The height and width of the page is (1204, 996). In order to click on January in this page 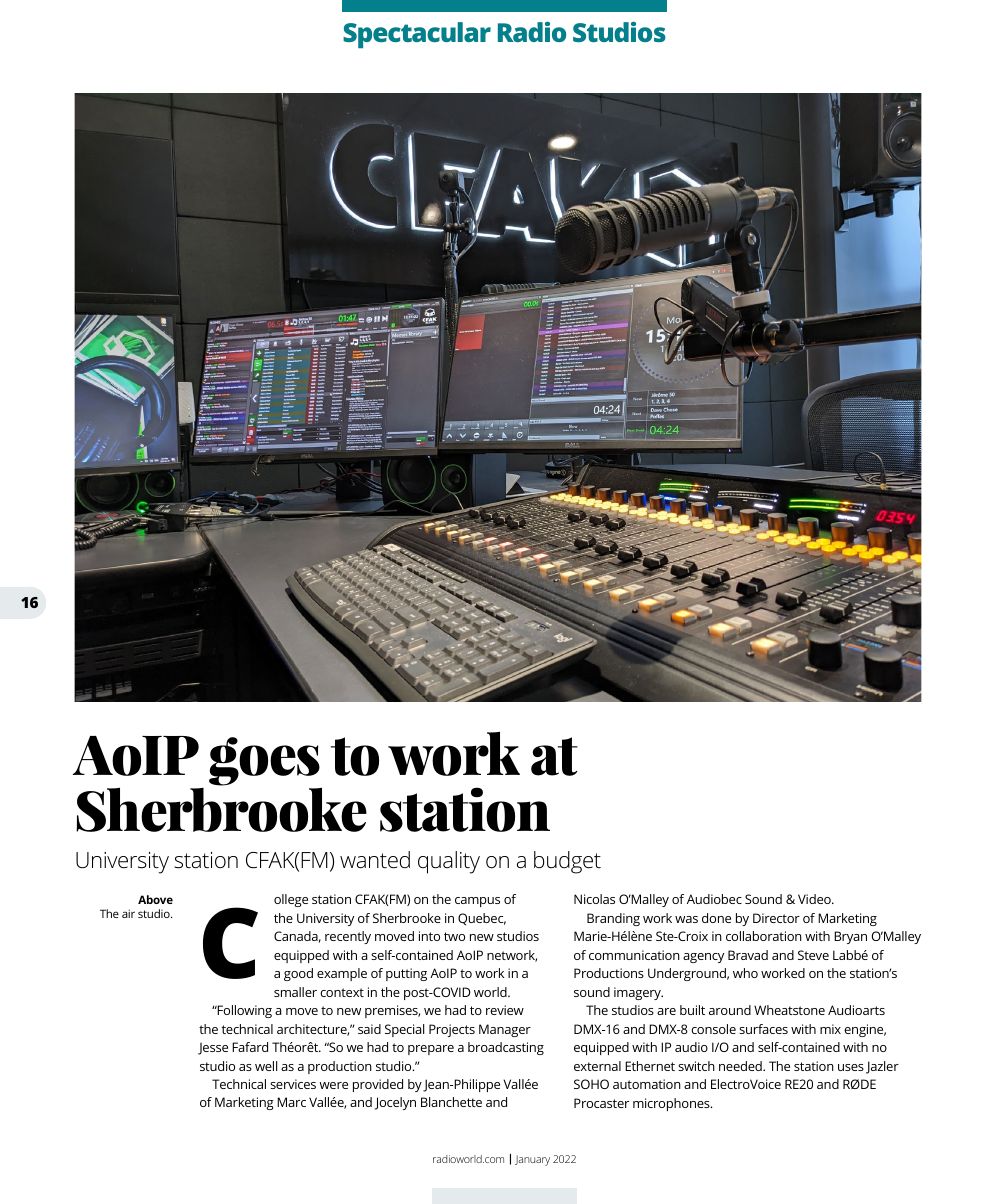, I will do `click(532, 1160)`.
